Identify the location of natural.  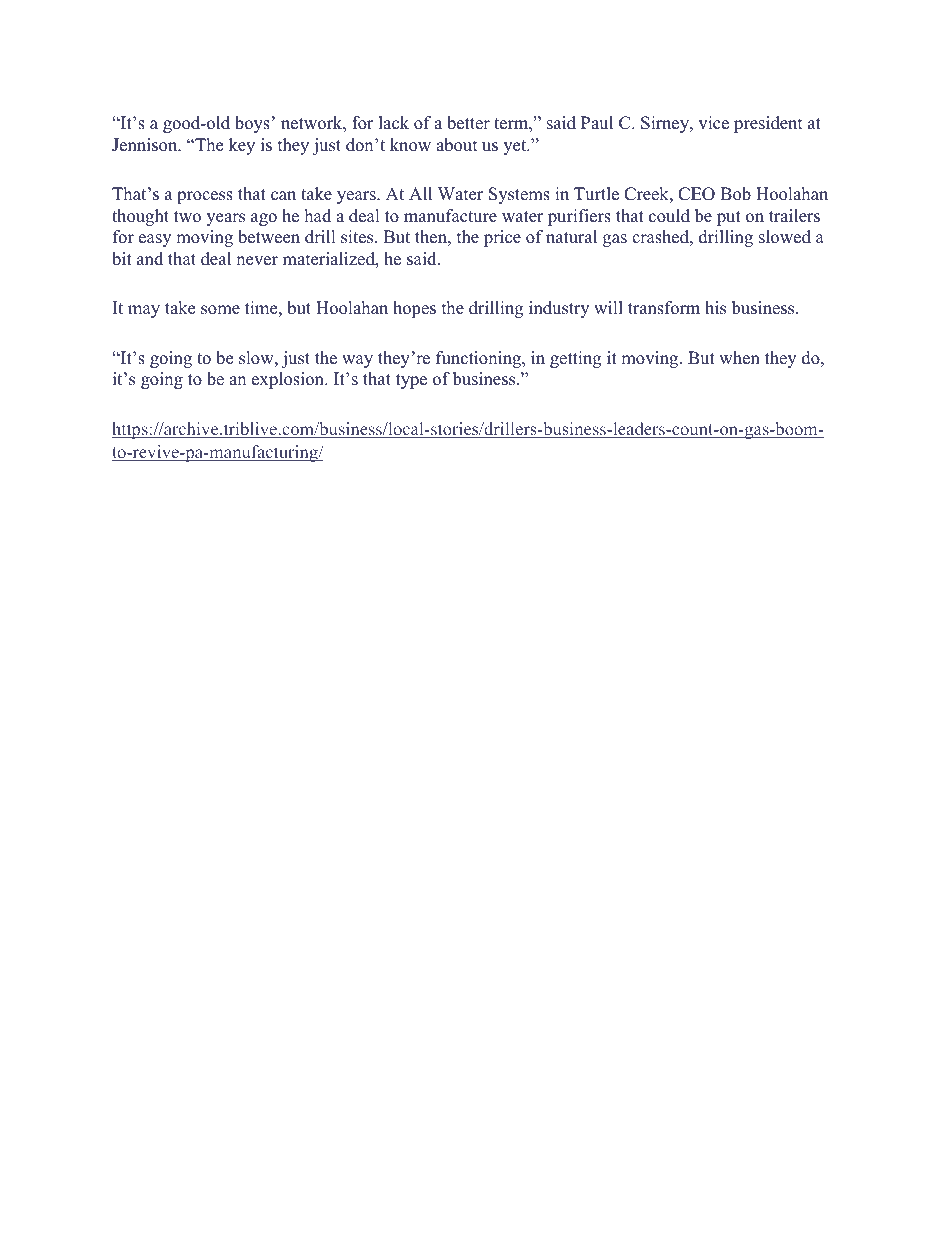
(571, 237).
